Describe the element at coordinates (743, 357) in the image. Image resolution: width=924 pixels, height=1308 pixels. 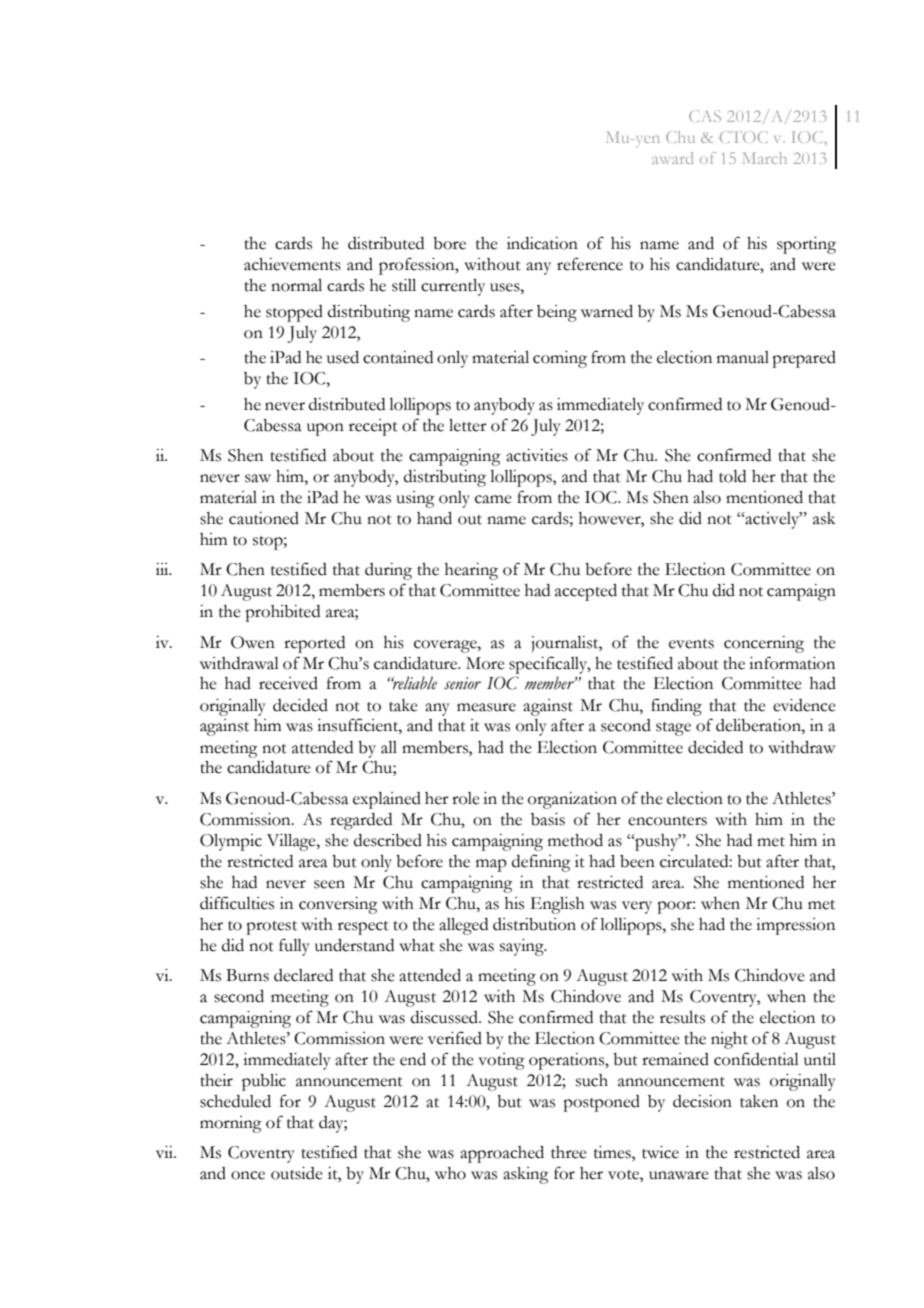
I see `manual` at that location.
